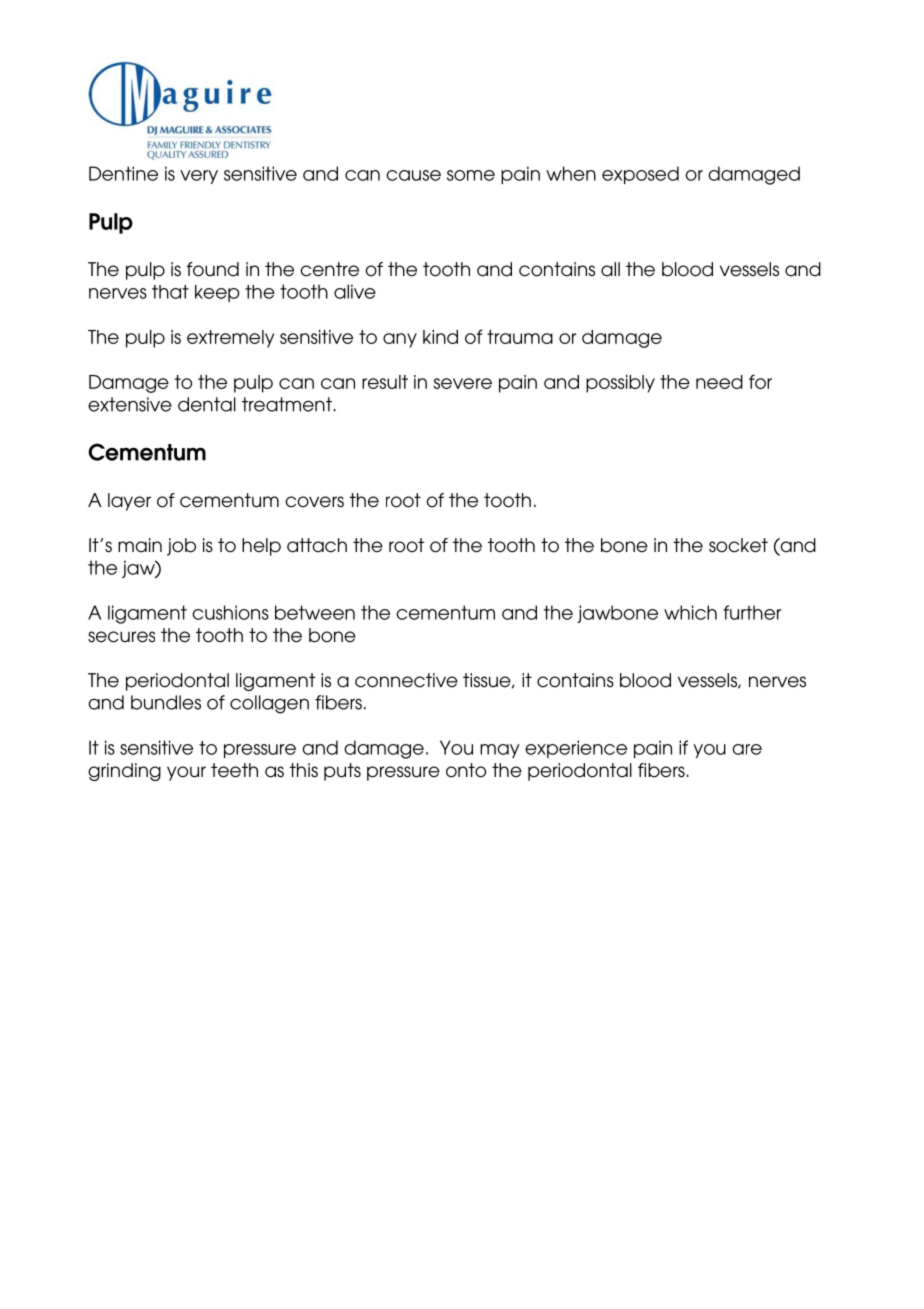 This page has height=1309, width=924. What do you see at coordinates (314, 502) in the page?
I see `covers` at bounding box center [314, 502].
